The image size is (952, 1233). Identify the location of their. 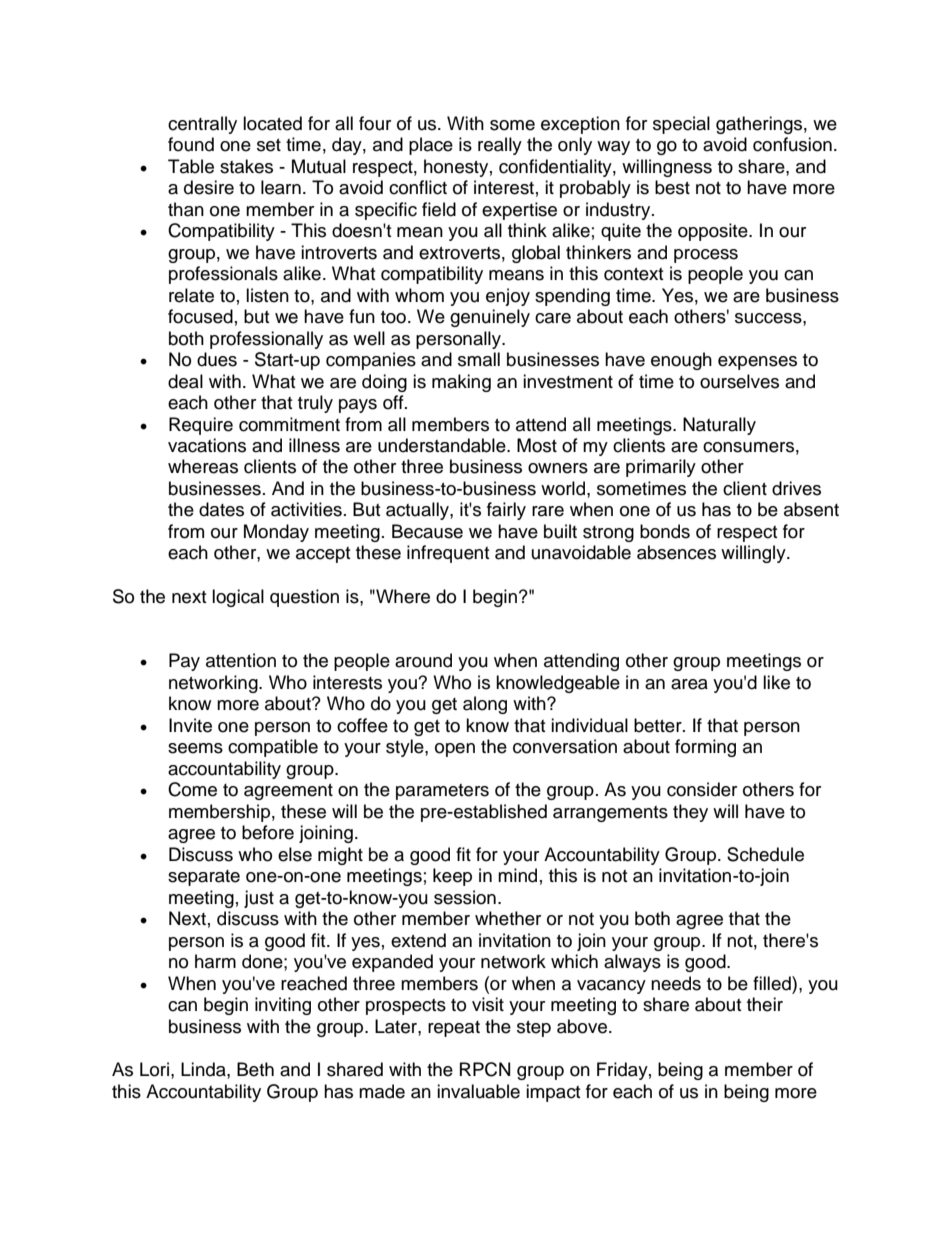
(765, 1004).
